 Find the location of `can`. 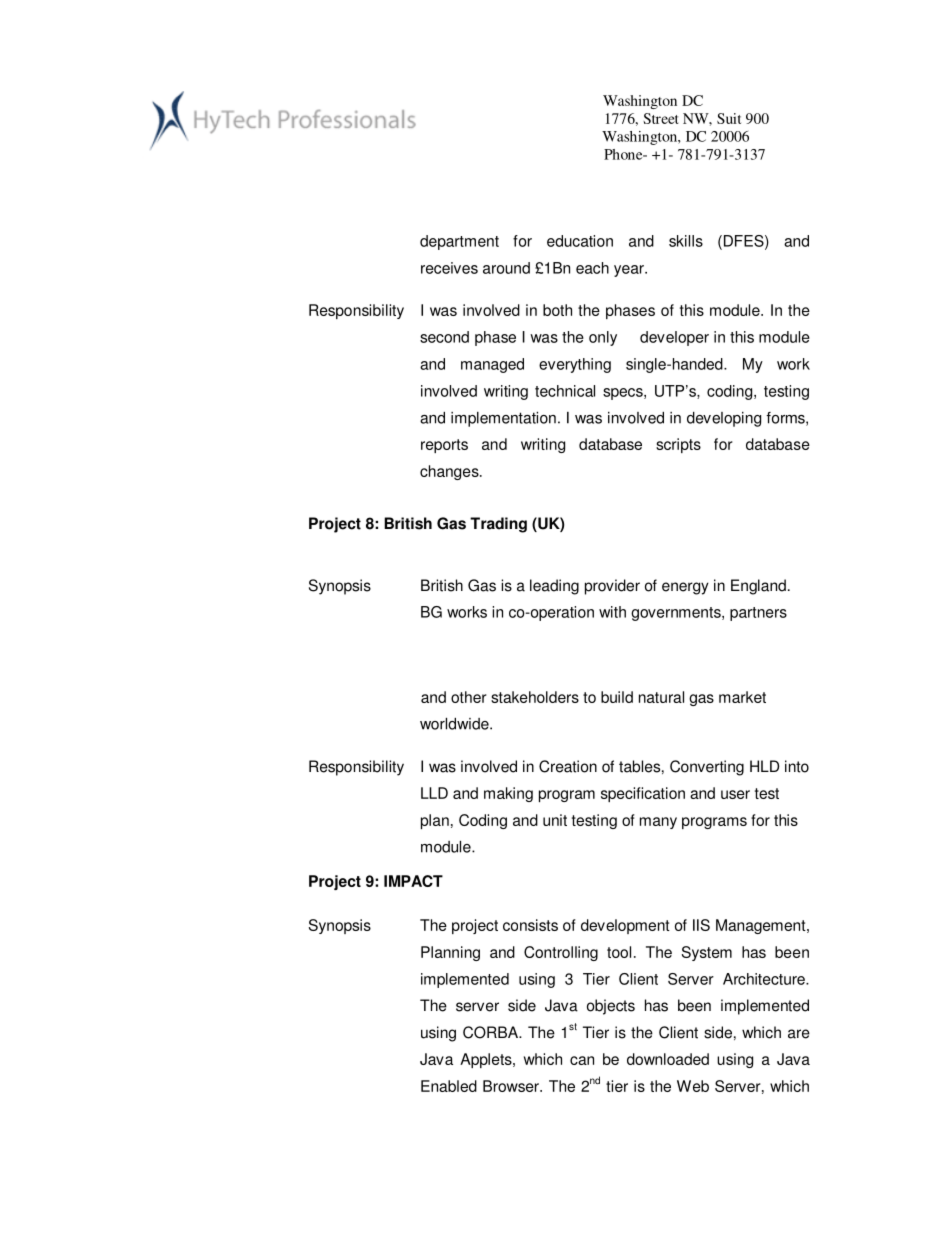

can is located at coordinates (582, 1060).
